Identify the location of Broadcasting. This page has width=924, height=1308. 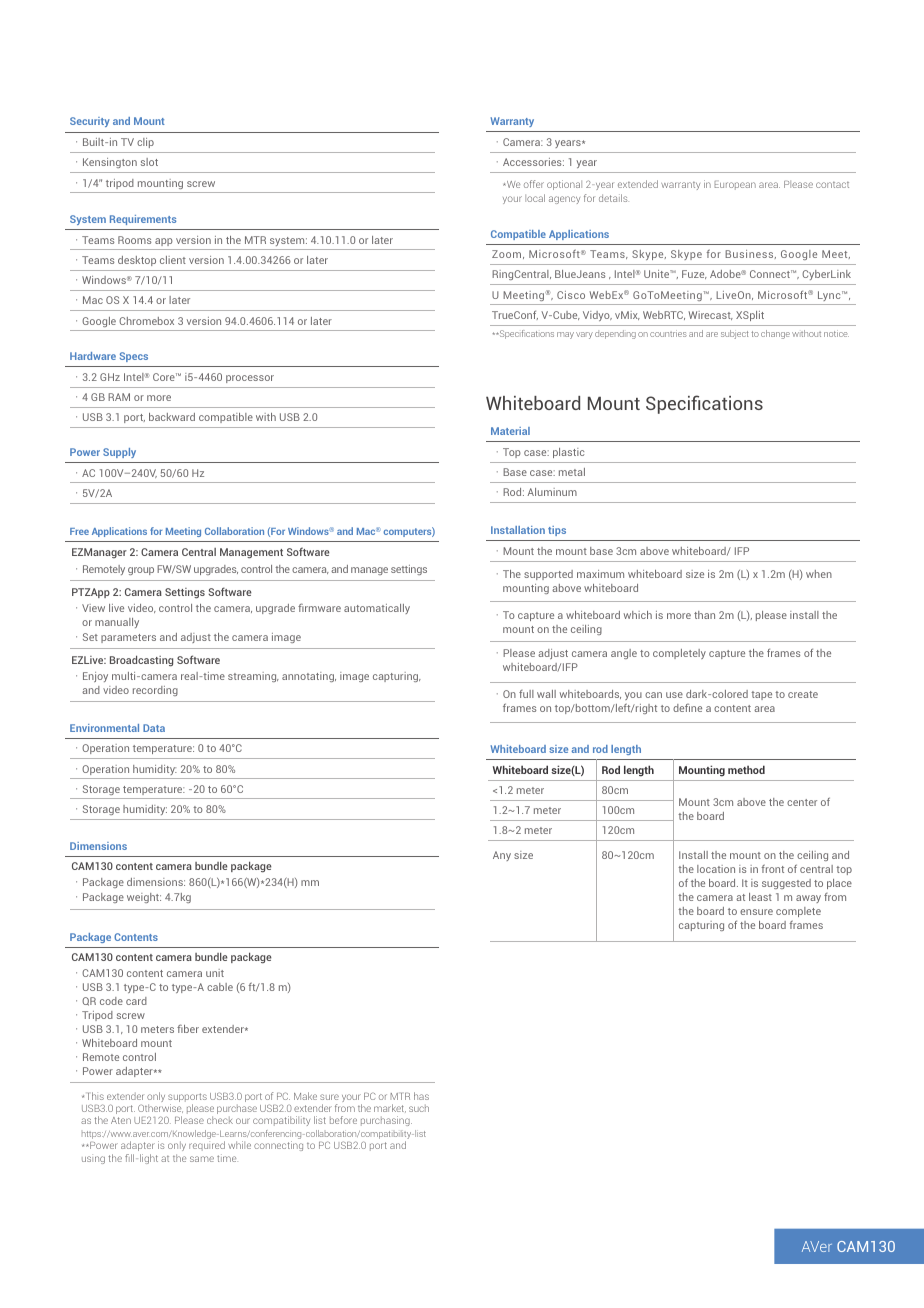
(141, 661).
